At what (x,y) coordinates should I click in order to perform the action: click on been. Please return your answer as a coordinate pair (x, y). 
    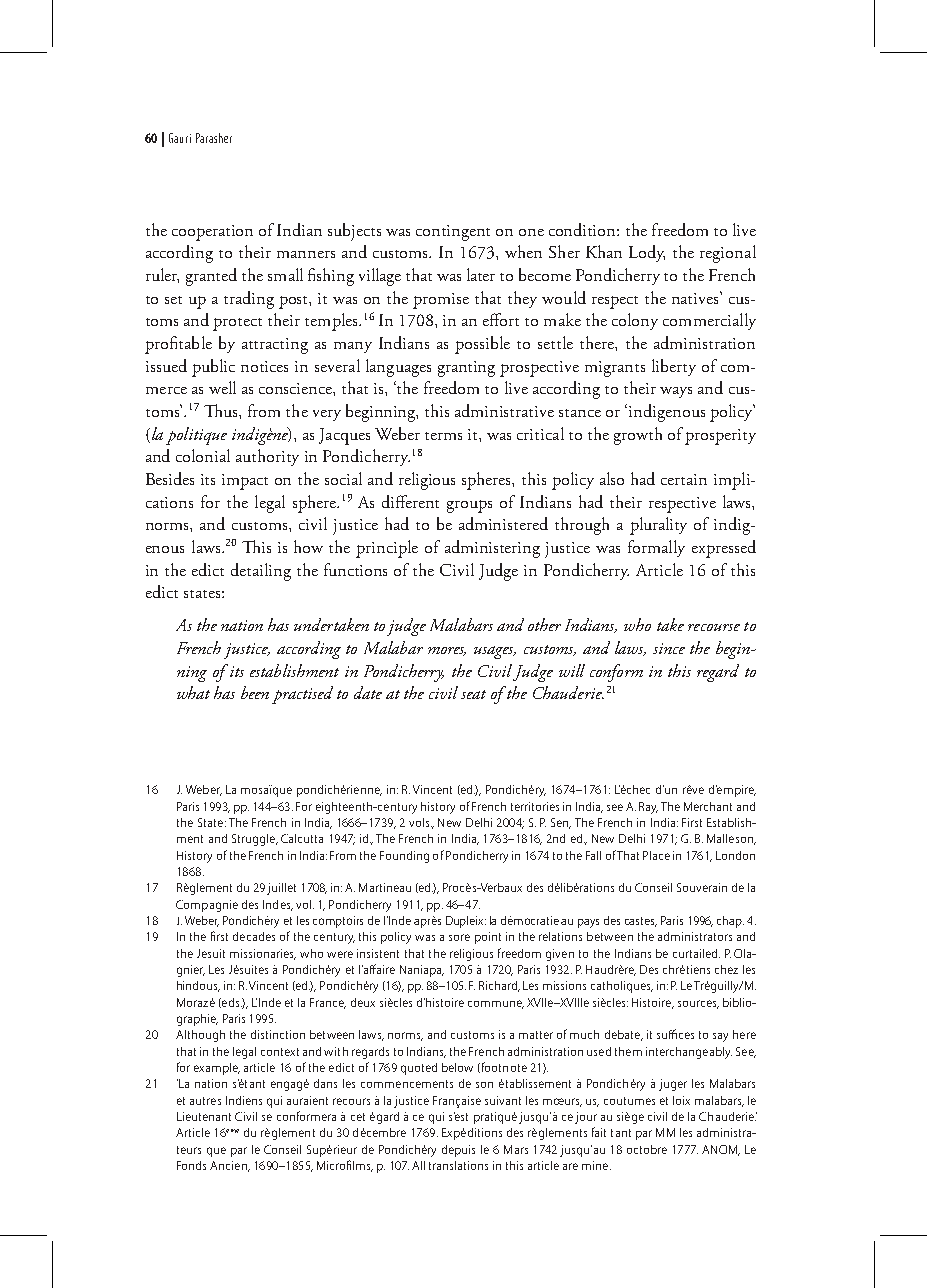
    Looking at the image, I should click on (255, 692).
